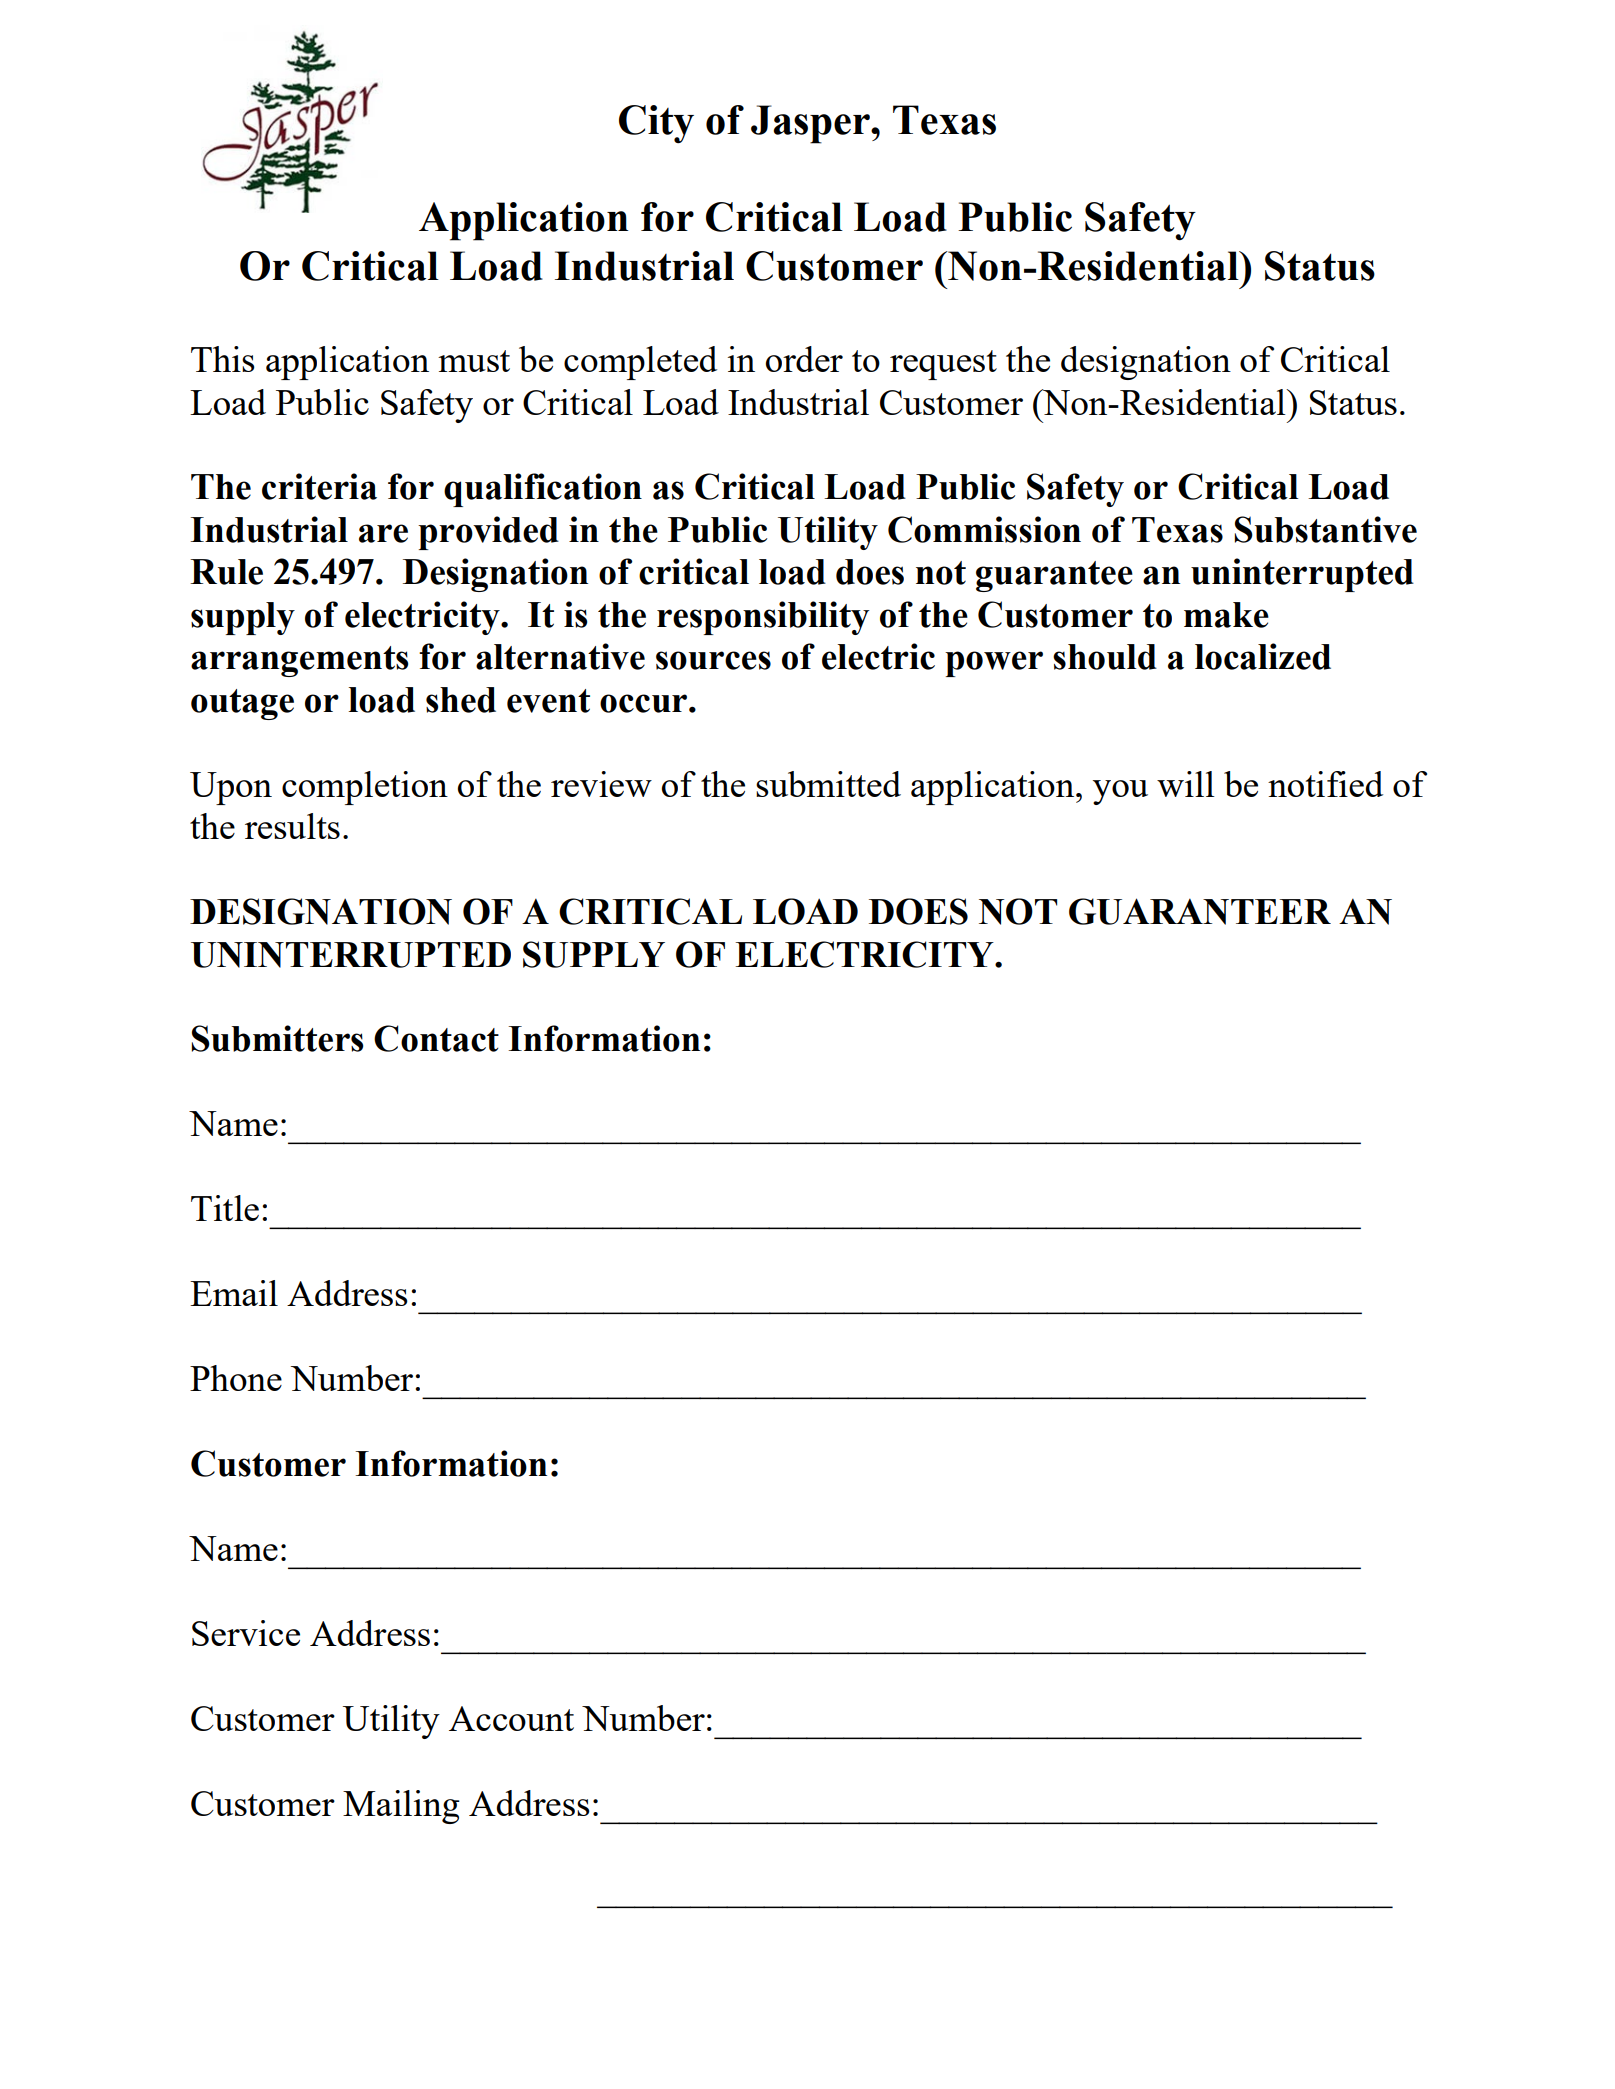 The image size is (1615, 2089). Describe the element at coordinates (474, 361) in the page. I see `must` at that location.
